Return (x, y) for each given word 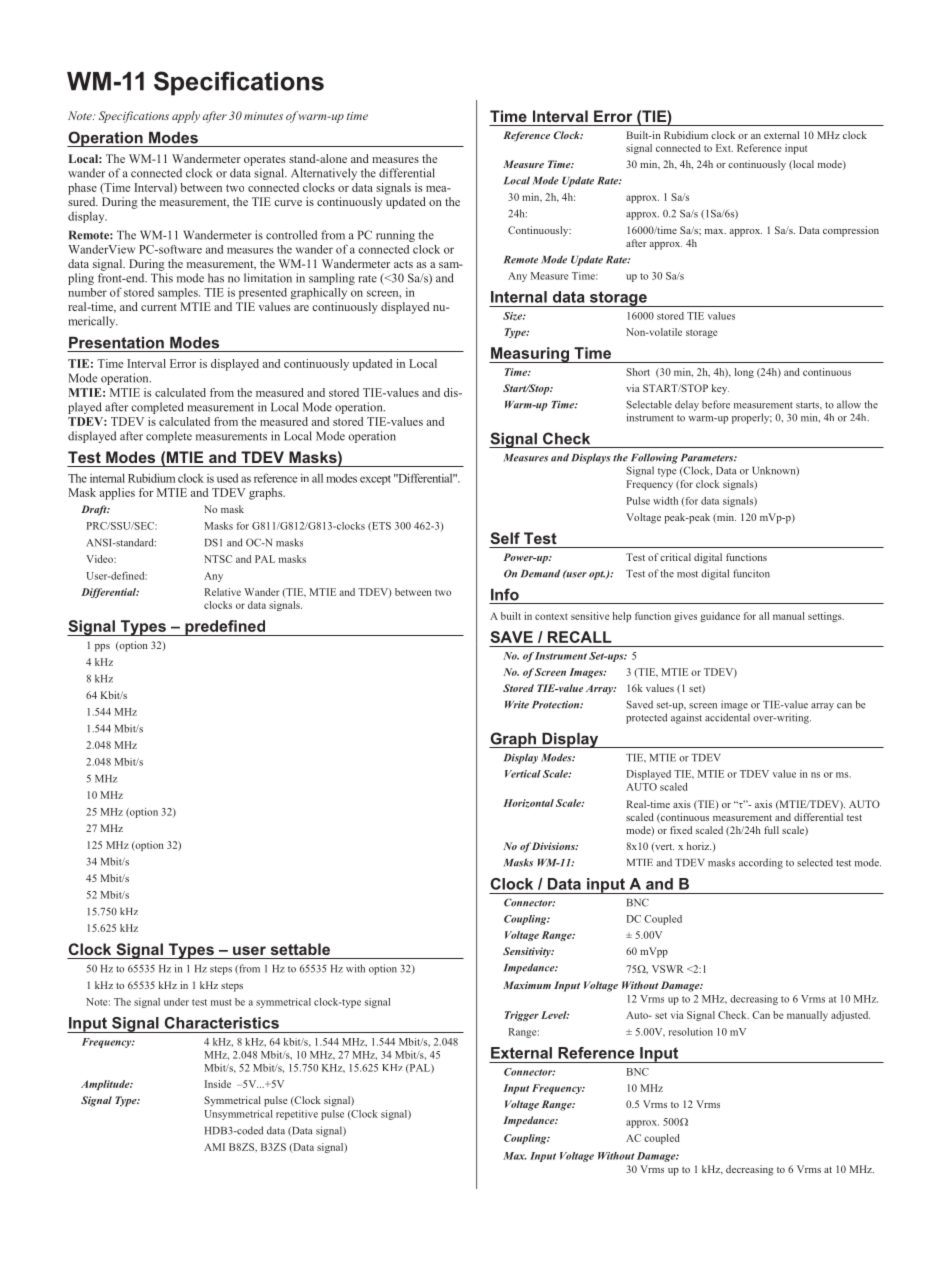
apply (186, 117)
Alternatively (324, 174)
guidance (720, 617)
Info (505, 594)
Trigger (522, 1016)
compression (851, 231)
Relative (222, 592)
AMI (214, 1147)
